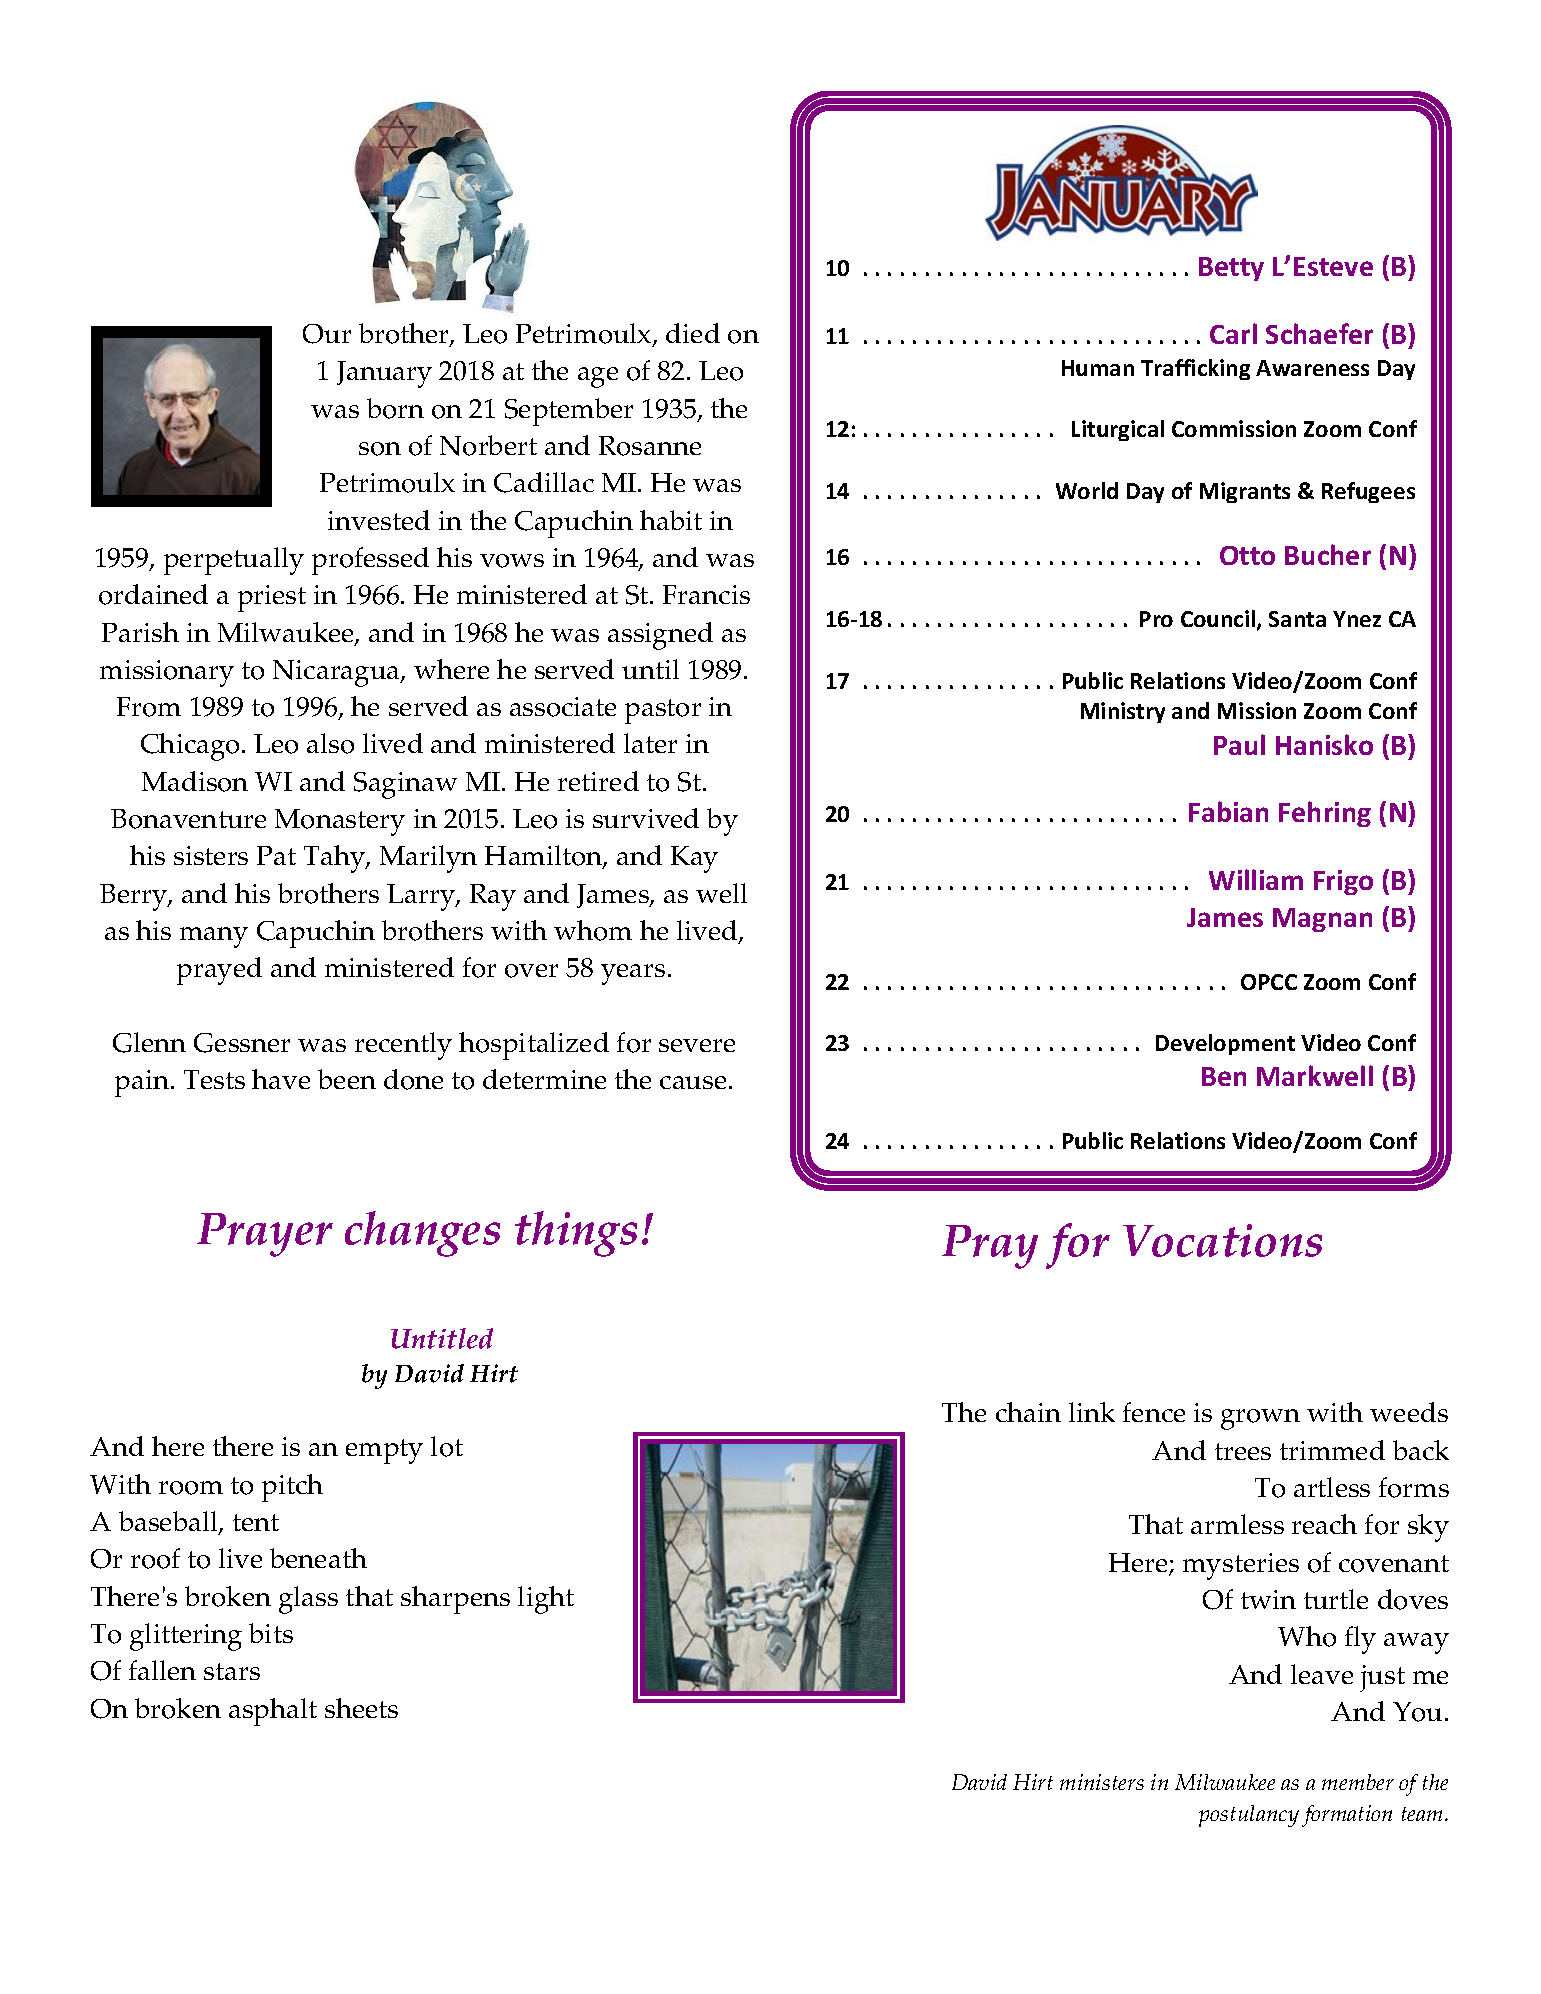 The image size is (1541, 1994). Describe the element at coordinates (337, 673) in the screenshot. I see `Nicaragua` at that location.
